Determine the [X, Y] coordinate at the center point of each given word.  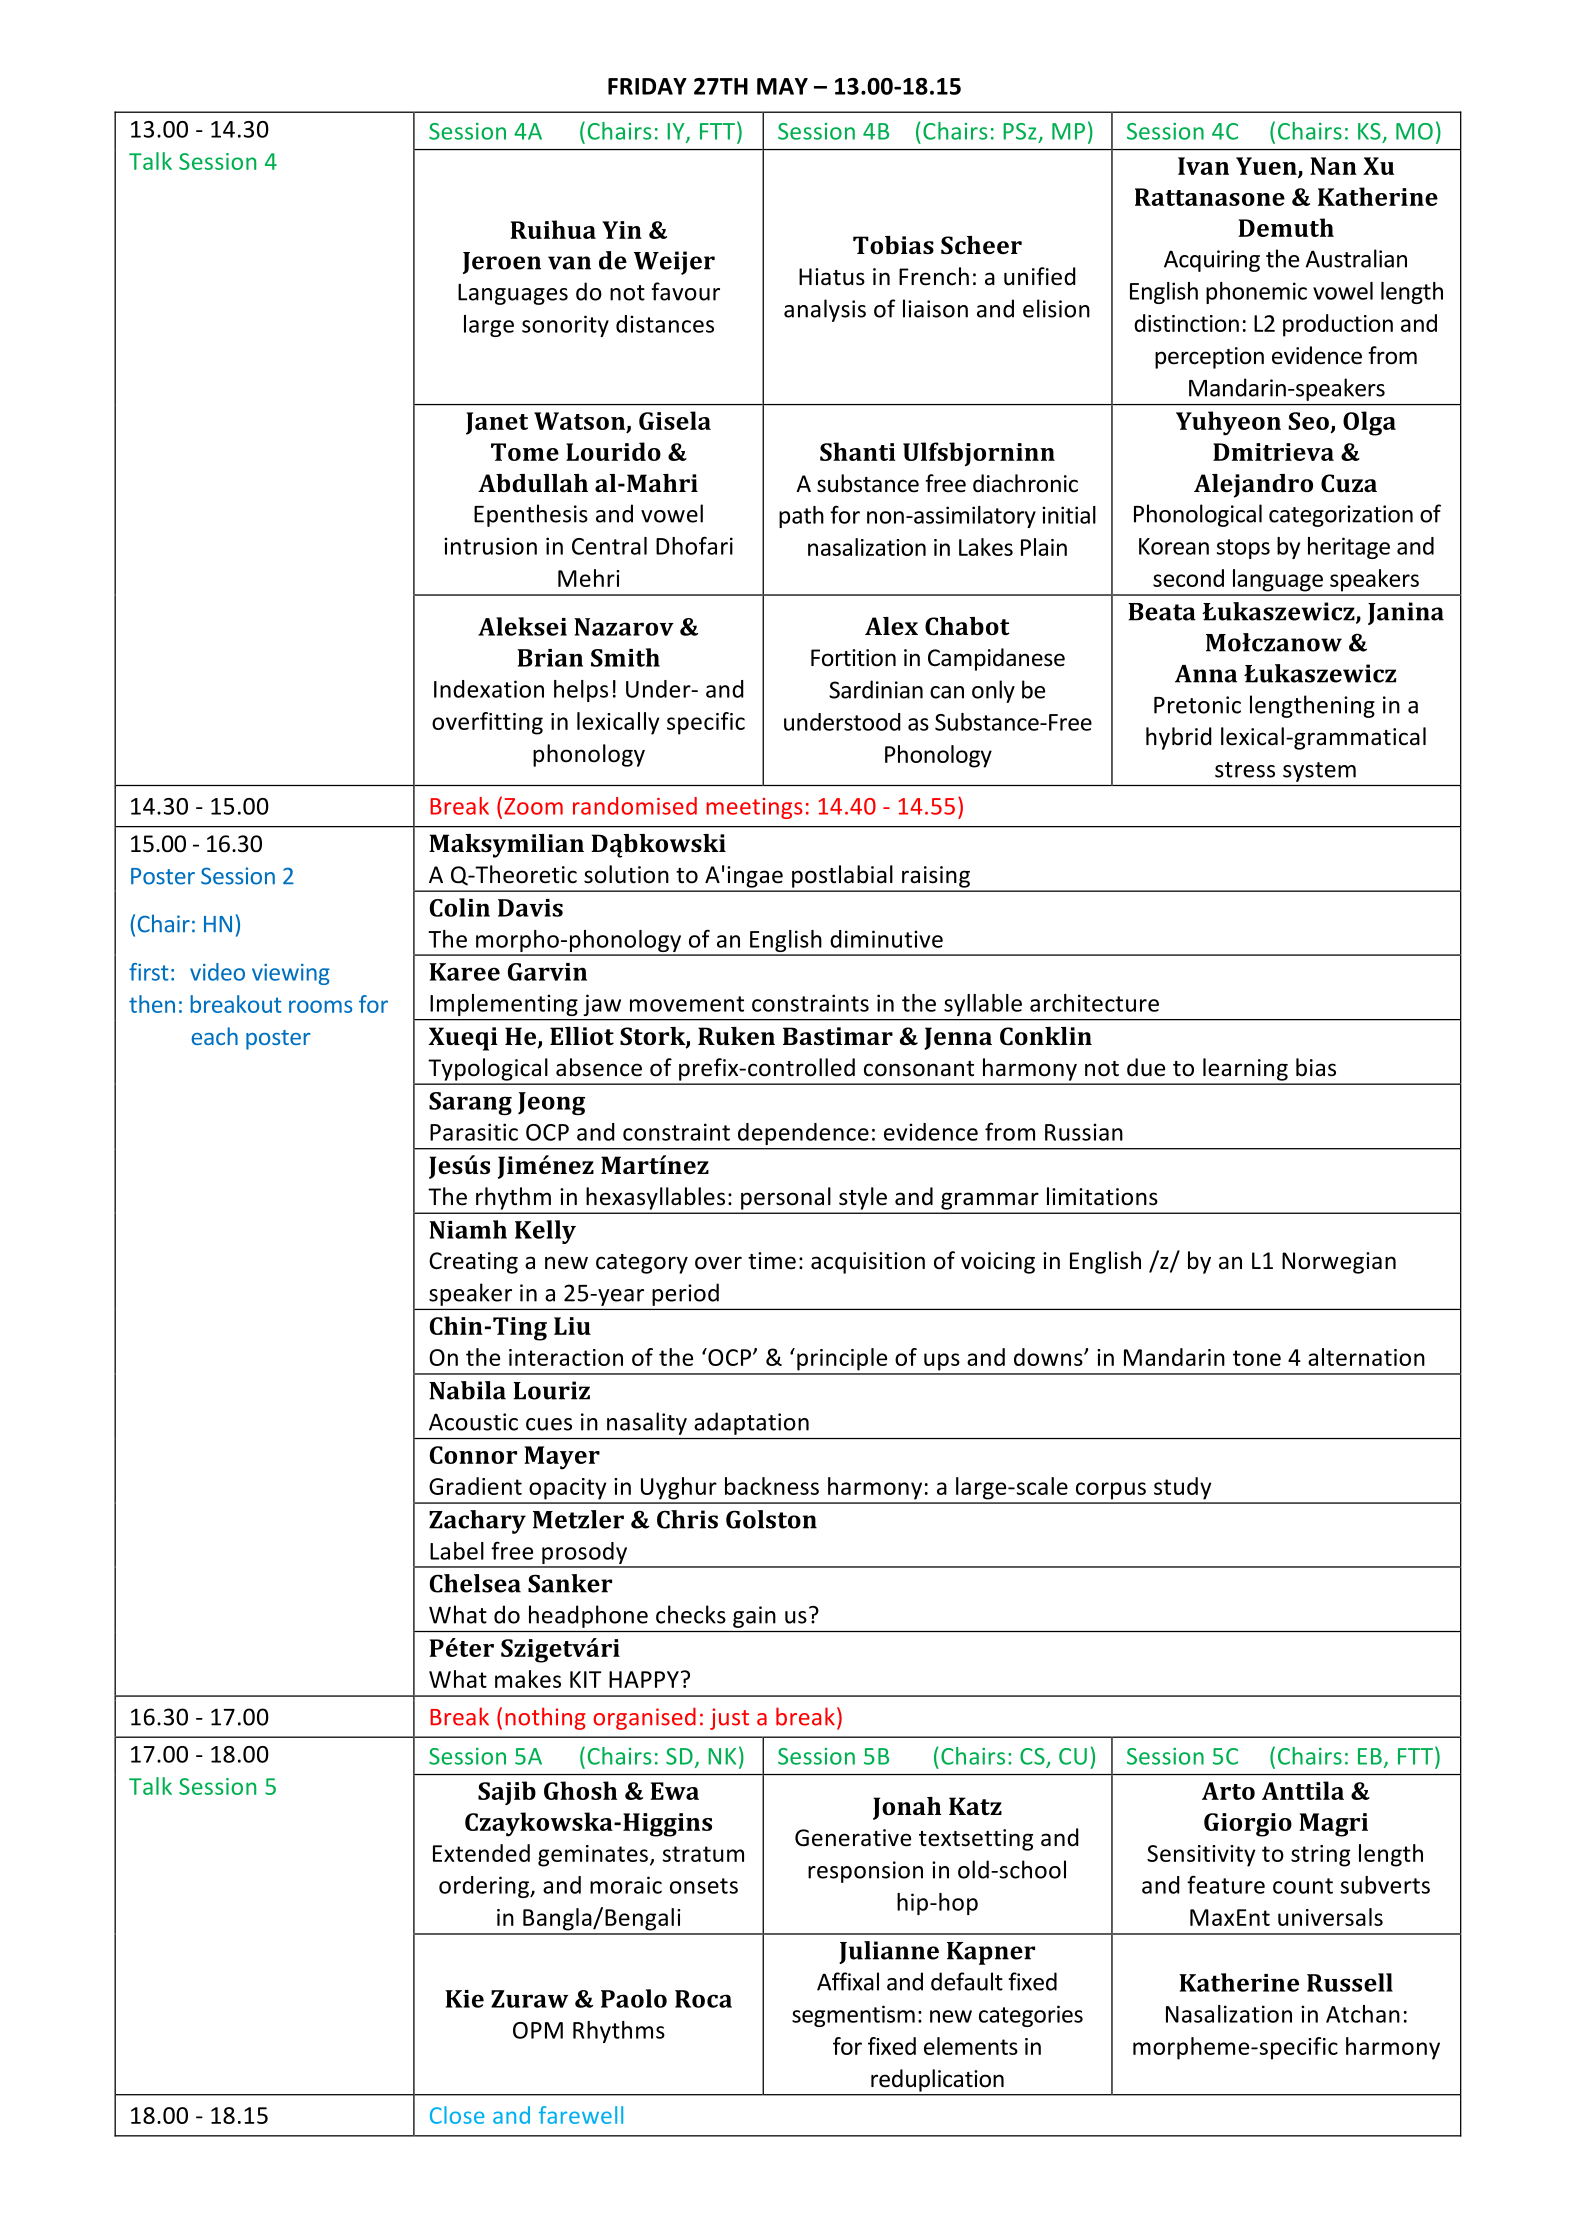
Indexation [489, 689]
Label [457, 1551]
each [215, 1036]
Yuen [1267, 167]
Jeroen [502, 263]
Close [457, 2115]
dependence [803, 1134]
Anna [1206, 674]
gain [754, 1617]
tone [1257, 1358]
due [1146, 1067]
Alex [891, 626]
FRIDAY [647, 86]
